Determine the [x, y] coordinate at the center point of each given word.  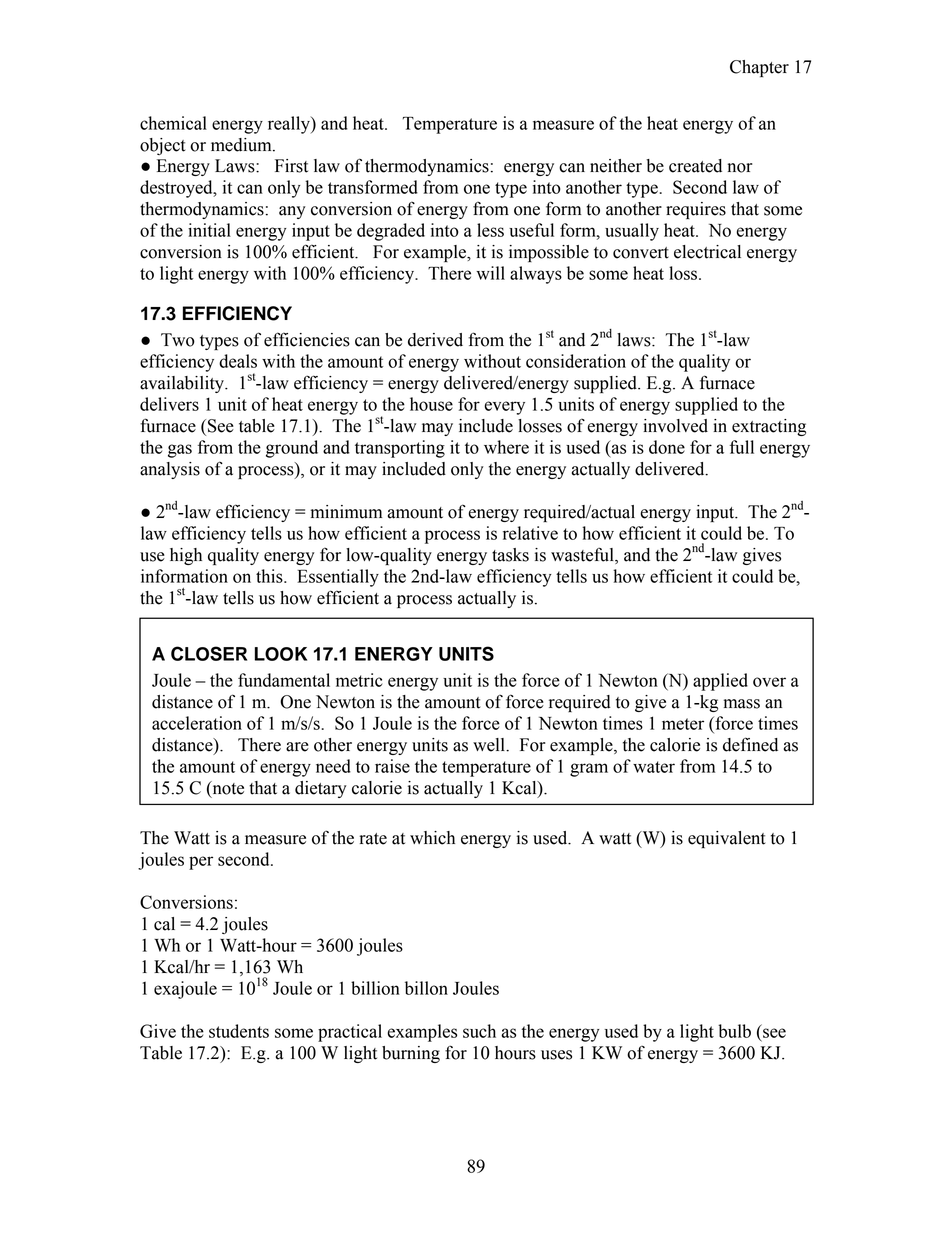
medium [242, 145]
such [479, 1031]
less [490, 230]
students [239, 1031]
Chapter [759, 68]
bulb [734, 1031]
